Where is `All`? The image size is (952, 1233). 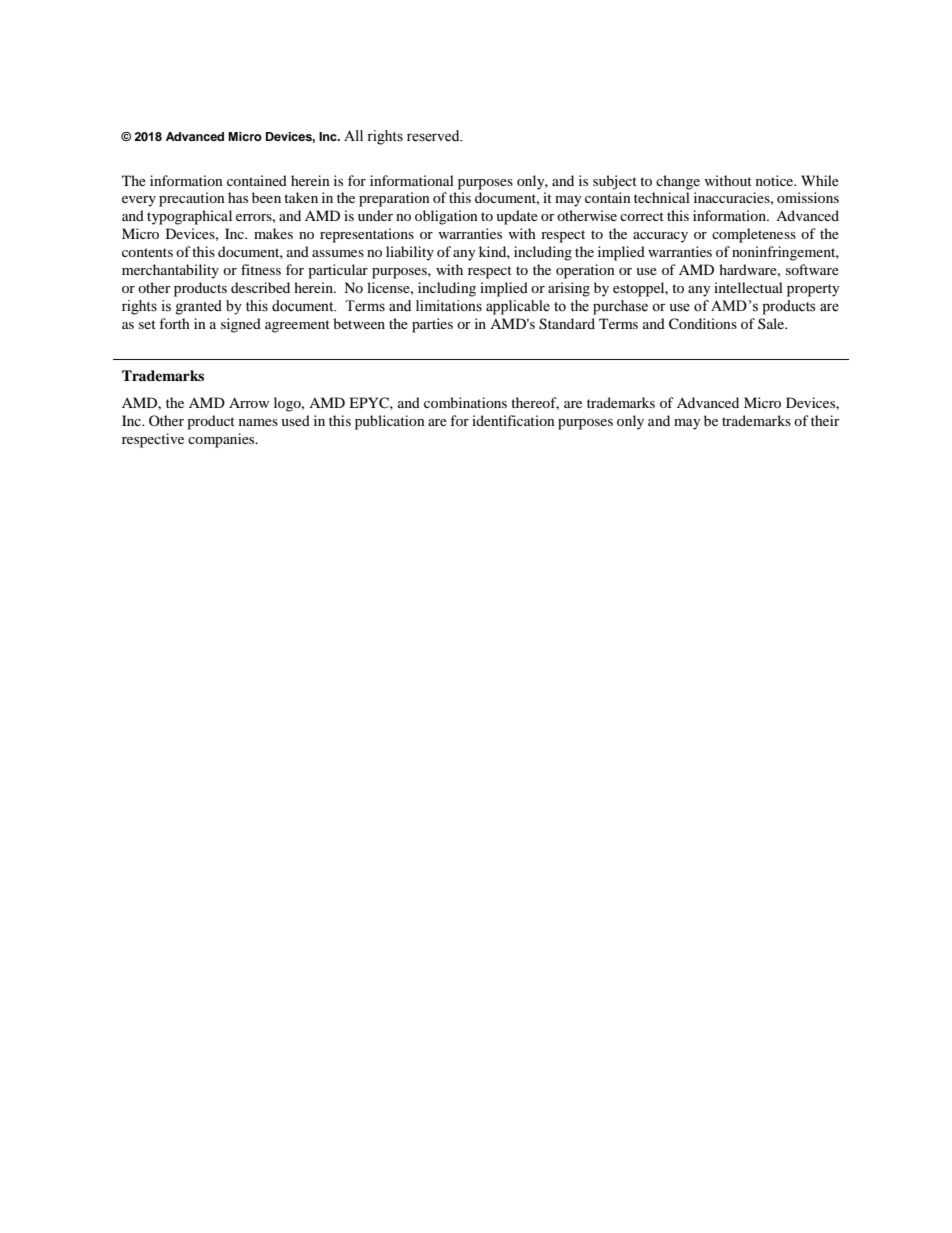
All is located at coordinates (353, 135).
